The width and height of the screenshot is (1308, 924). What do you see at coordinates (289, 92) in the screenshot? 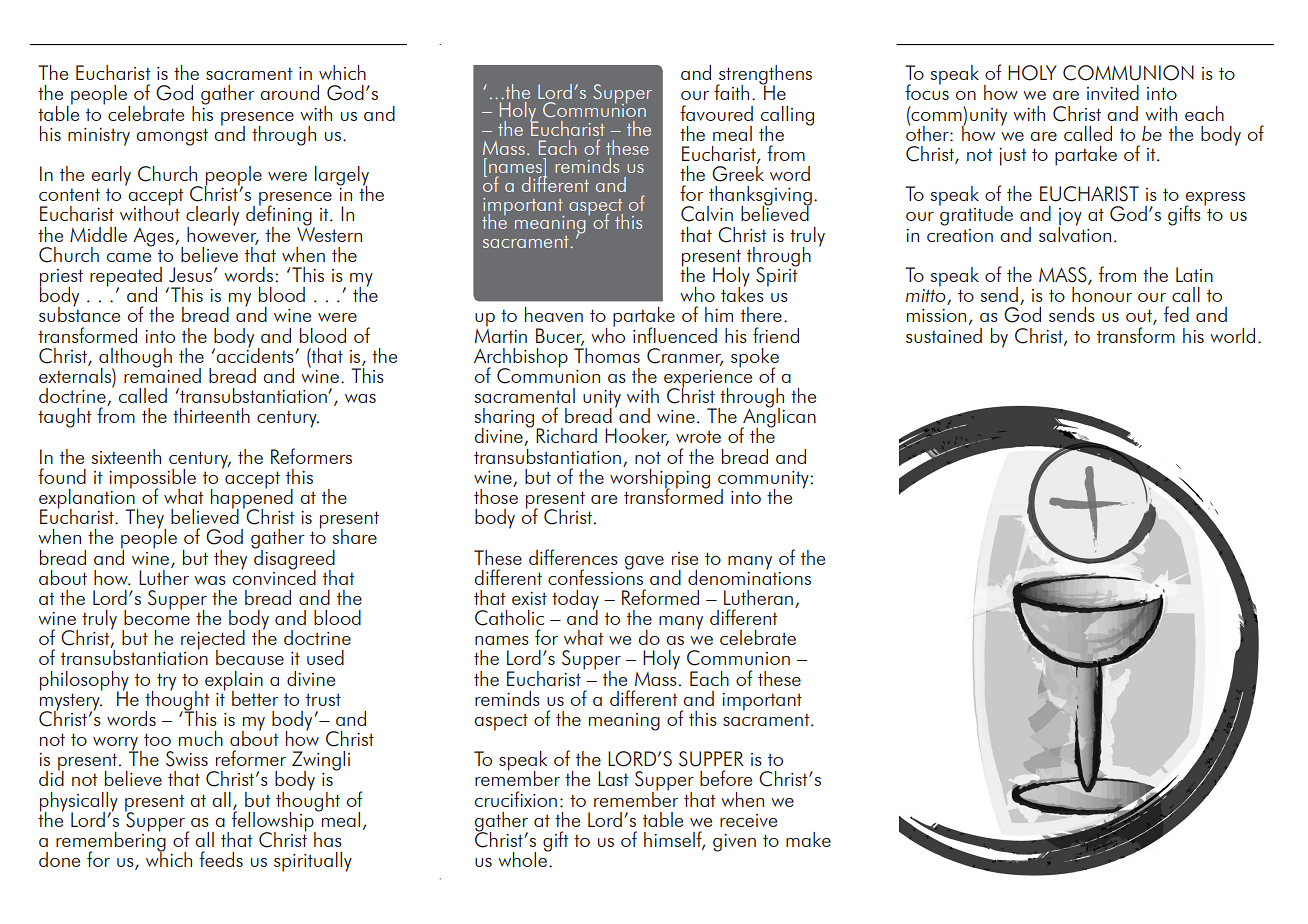
I see `around` at bounding box center [289, 92].
